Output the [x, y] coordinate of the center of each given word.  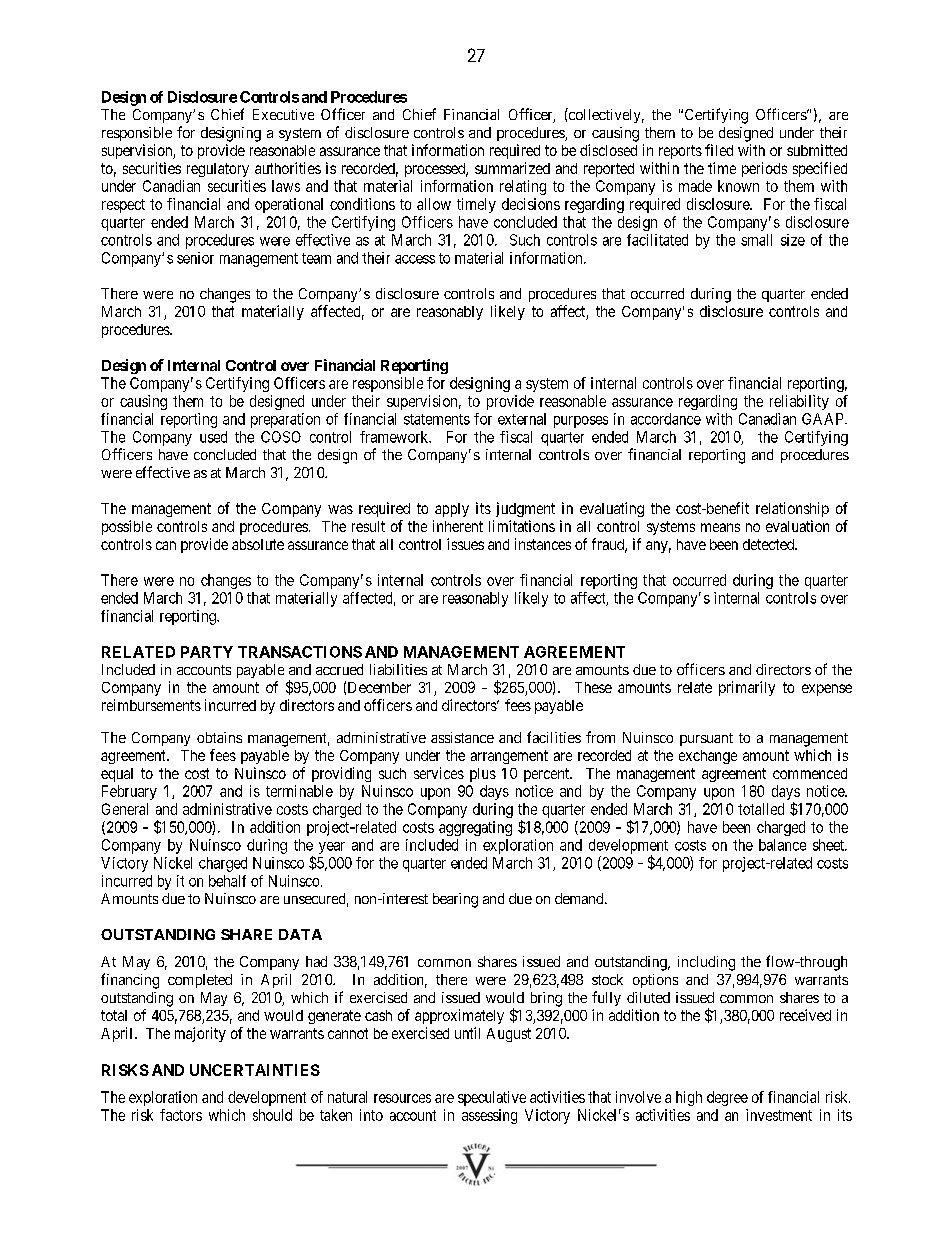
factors [181, 1115]
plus [483, 775]
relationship [792, 509]
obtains [219, 737]
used [213, 437]
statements [437, 419]
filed [719, 150]
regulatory [218, 170]
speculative [492, 1098]
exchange [708, 757]
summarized [512, 168]
